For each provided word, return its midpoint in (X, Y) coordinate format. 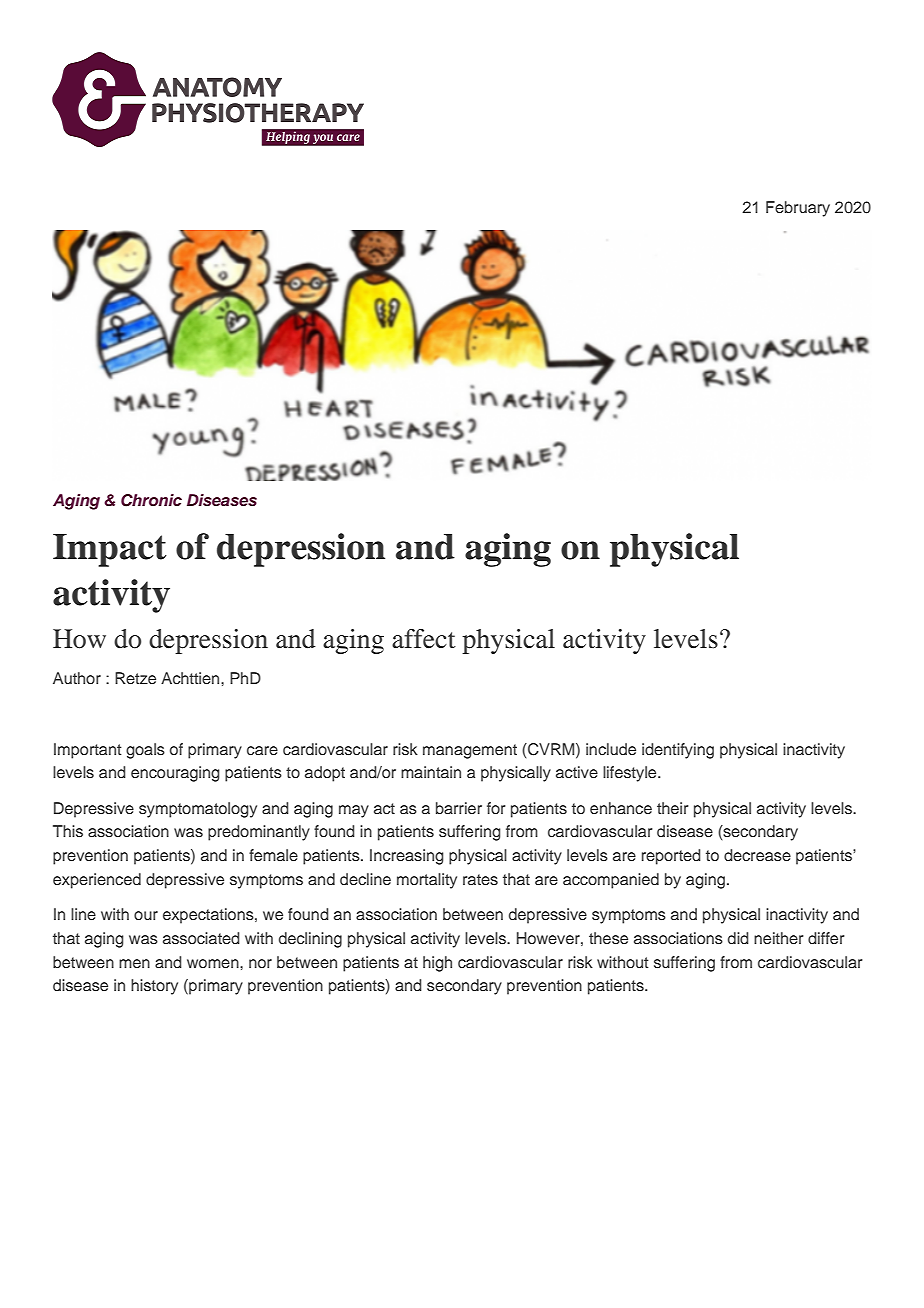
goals (145, 751)
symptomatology (198, 810)
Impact (110, 550)
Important (87, 751)
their (672, 808)
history (154, 987)
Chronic (151, 500)
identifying (678, 751)
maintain (431, 772)
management (470, 751)
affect (424, 639)
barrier (459, 808)
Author (77, 678)
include (611, 749)
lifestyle (631, 774)
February (798, 209)
